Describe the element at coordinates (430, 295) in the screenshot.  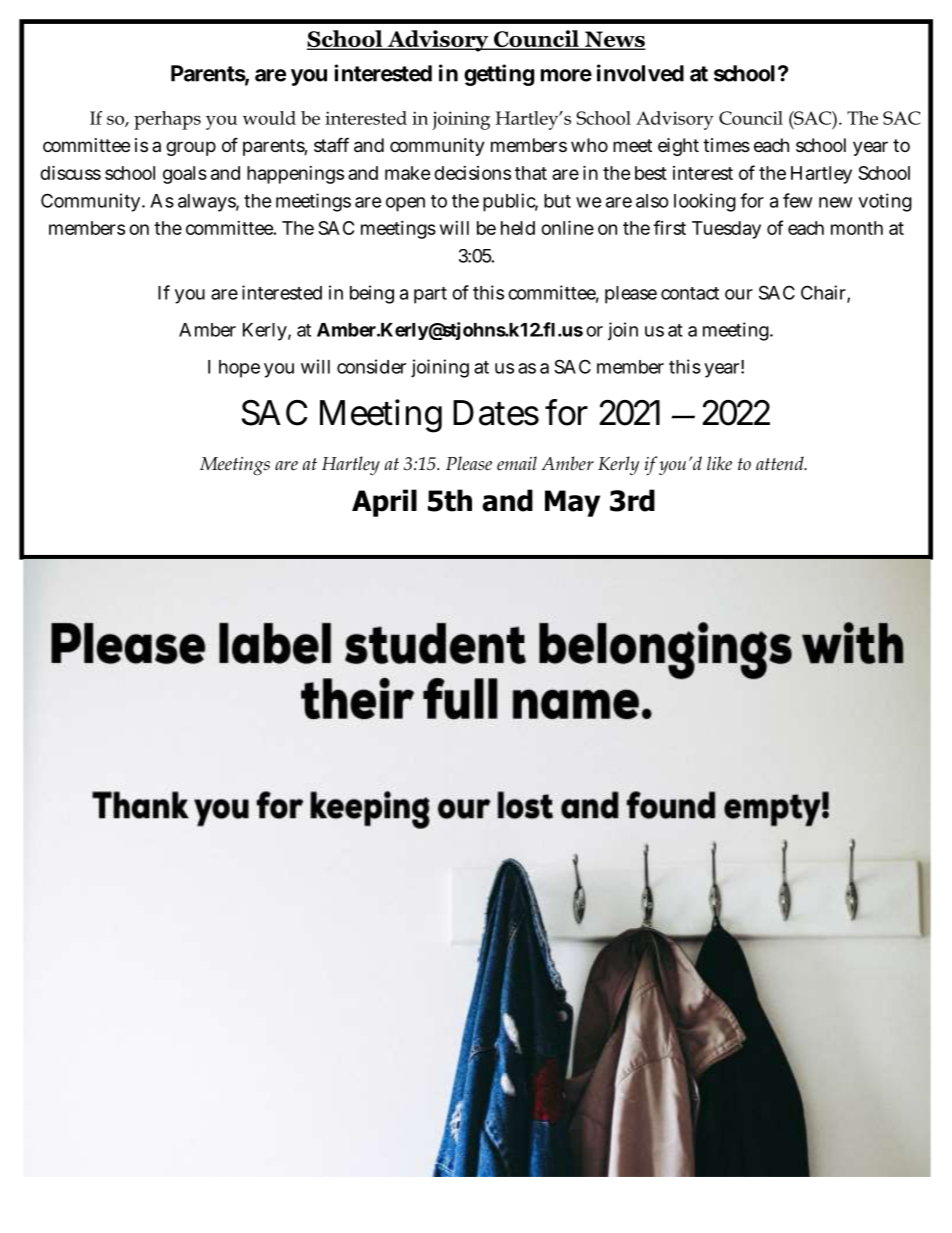
I see `part` at that location.
